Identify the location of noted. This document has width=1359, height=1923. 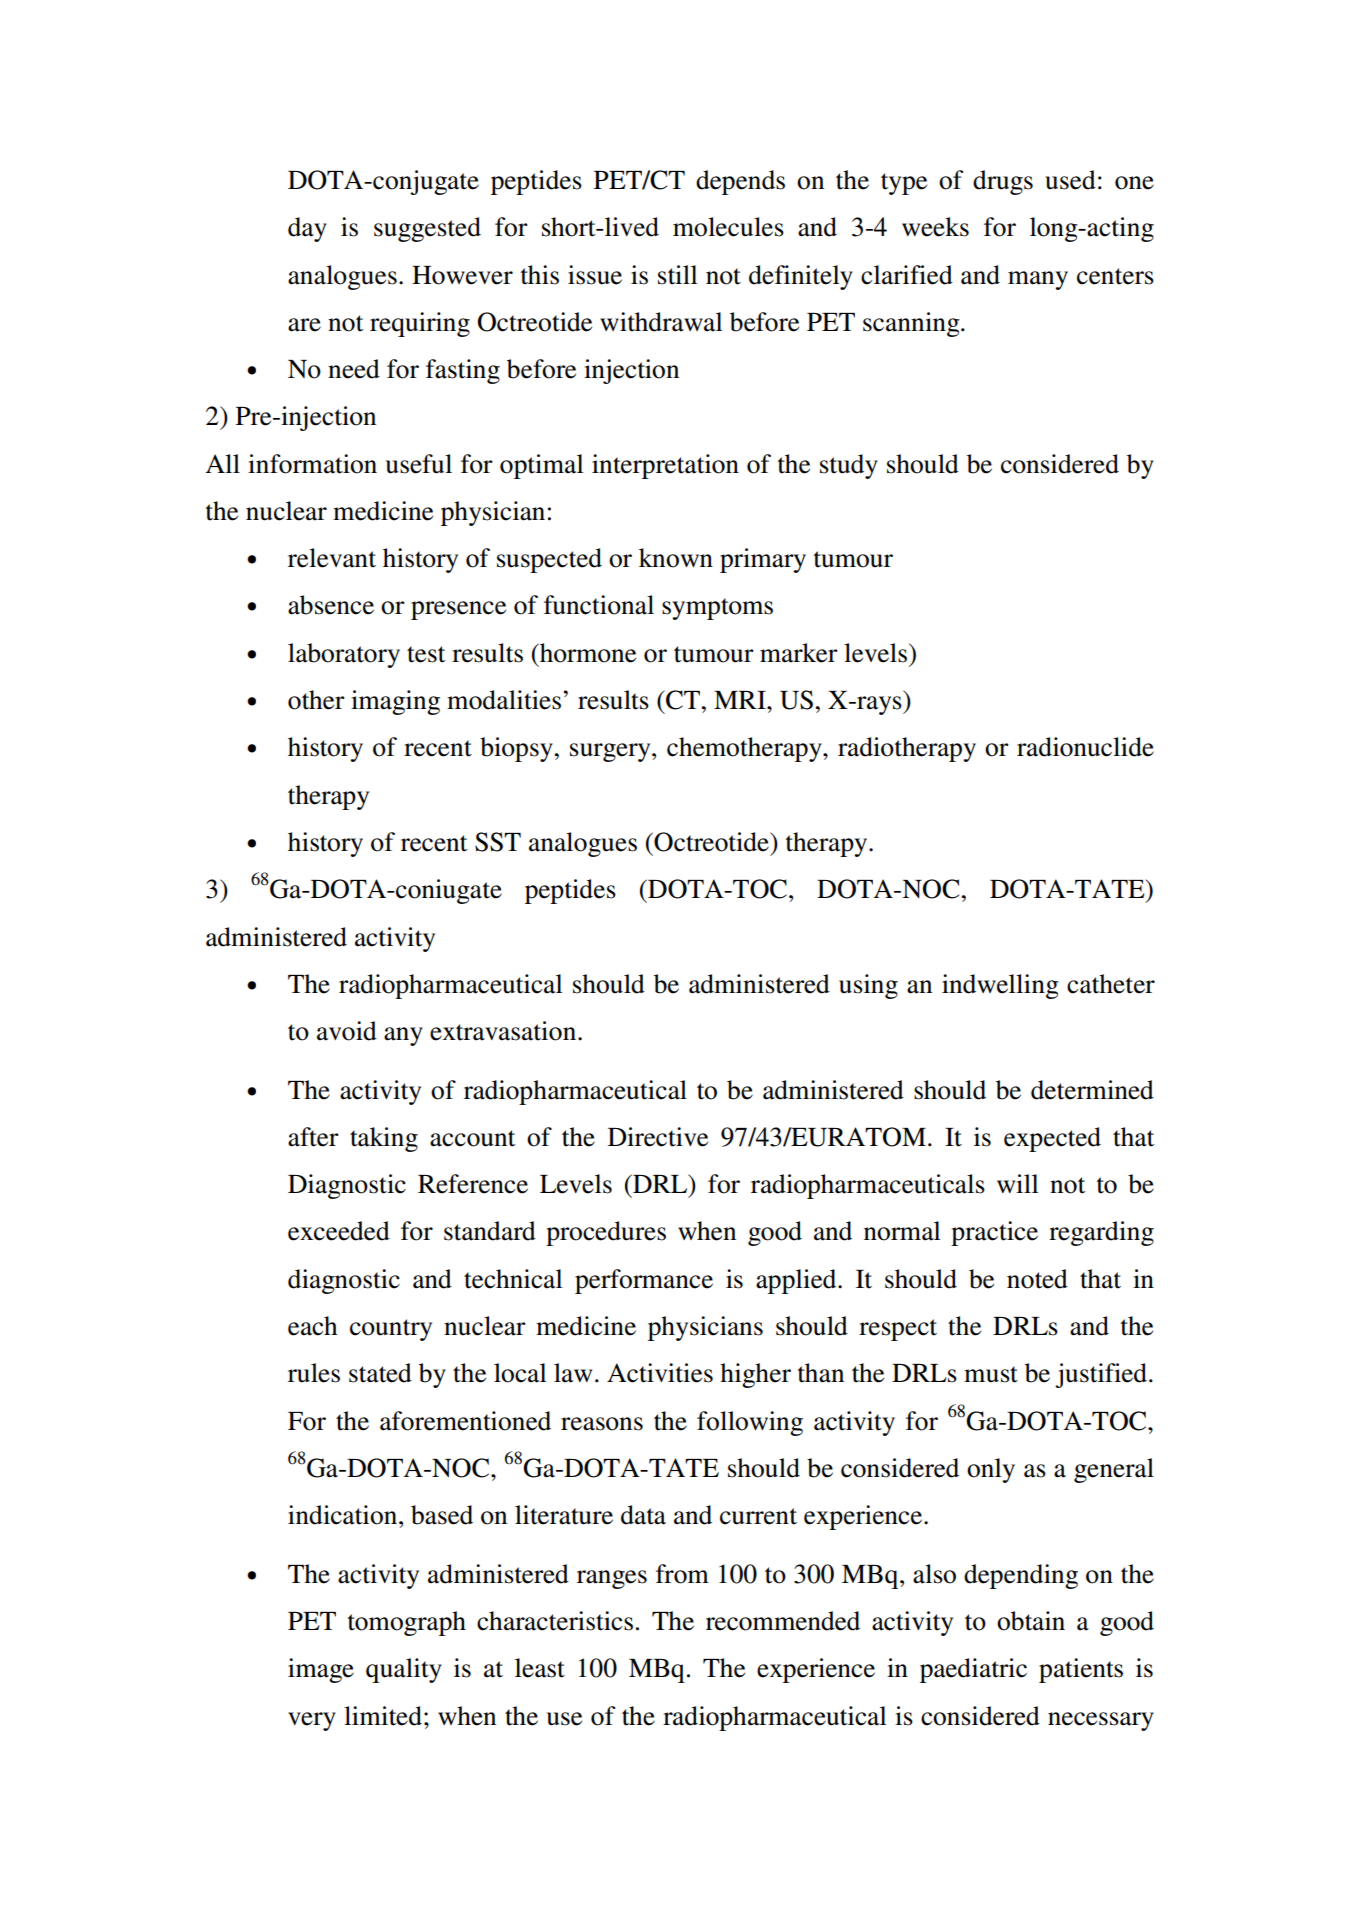
(1037, 1279).
